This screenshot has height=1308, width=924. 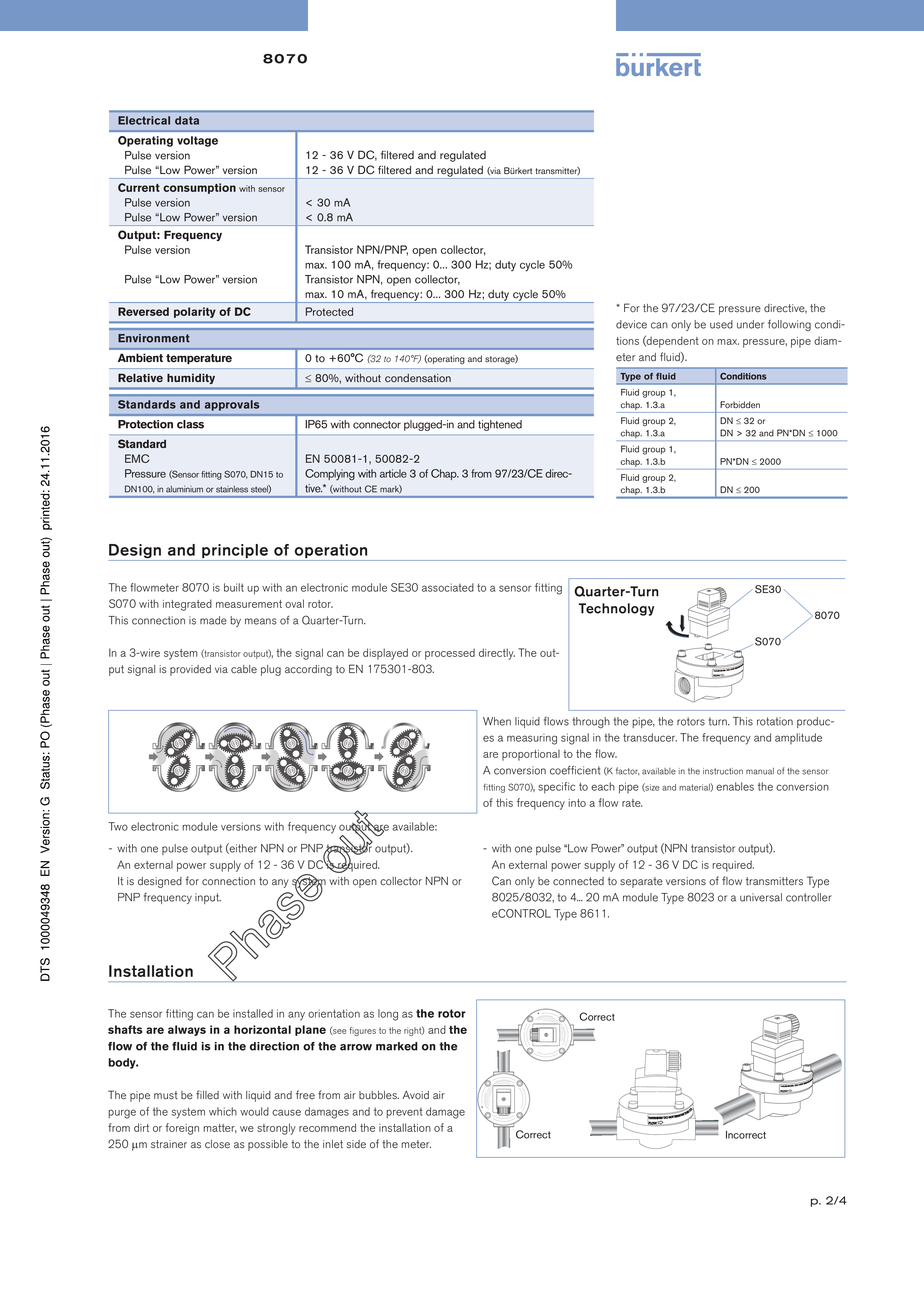 What do you see at coordinates (735, 786) in the screenshot?
I see `enables` at bounding box center [735, 786].
